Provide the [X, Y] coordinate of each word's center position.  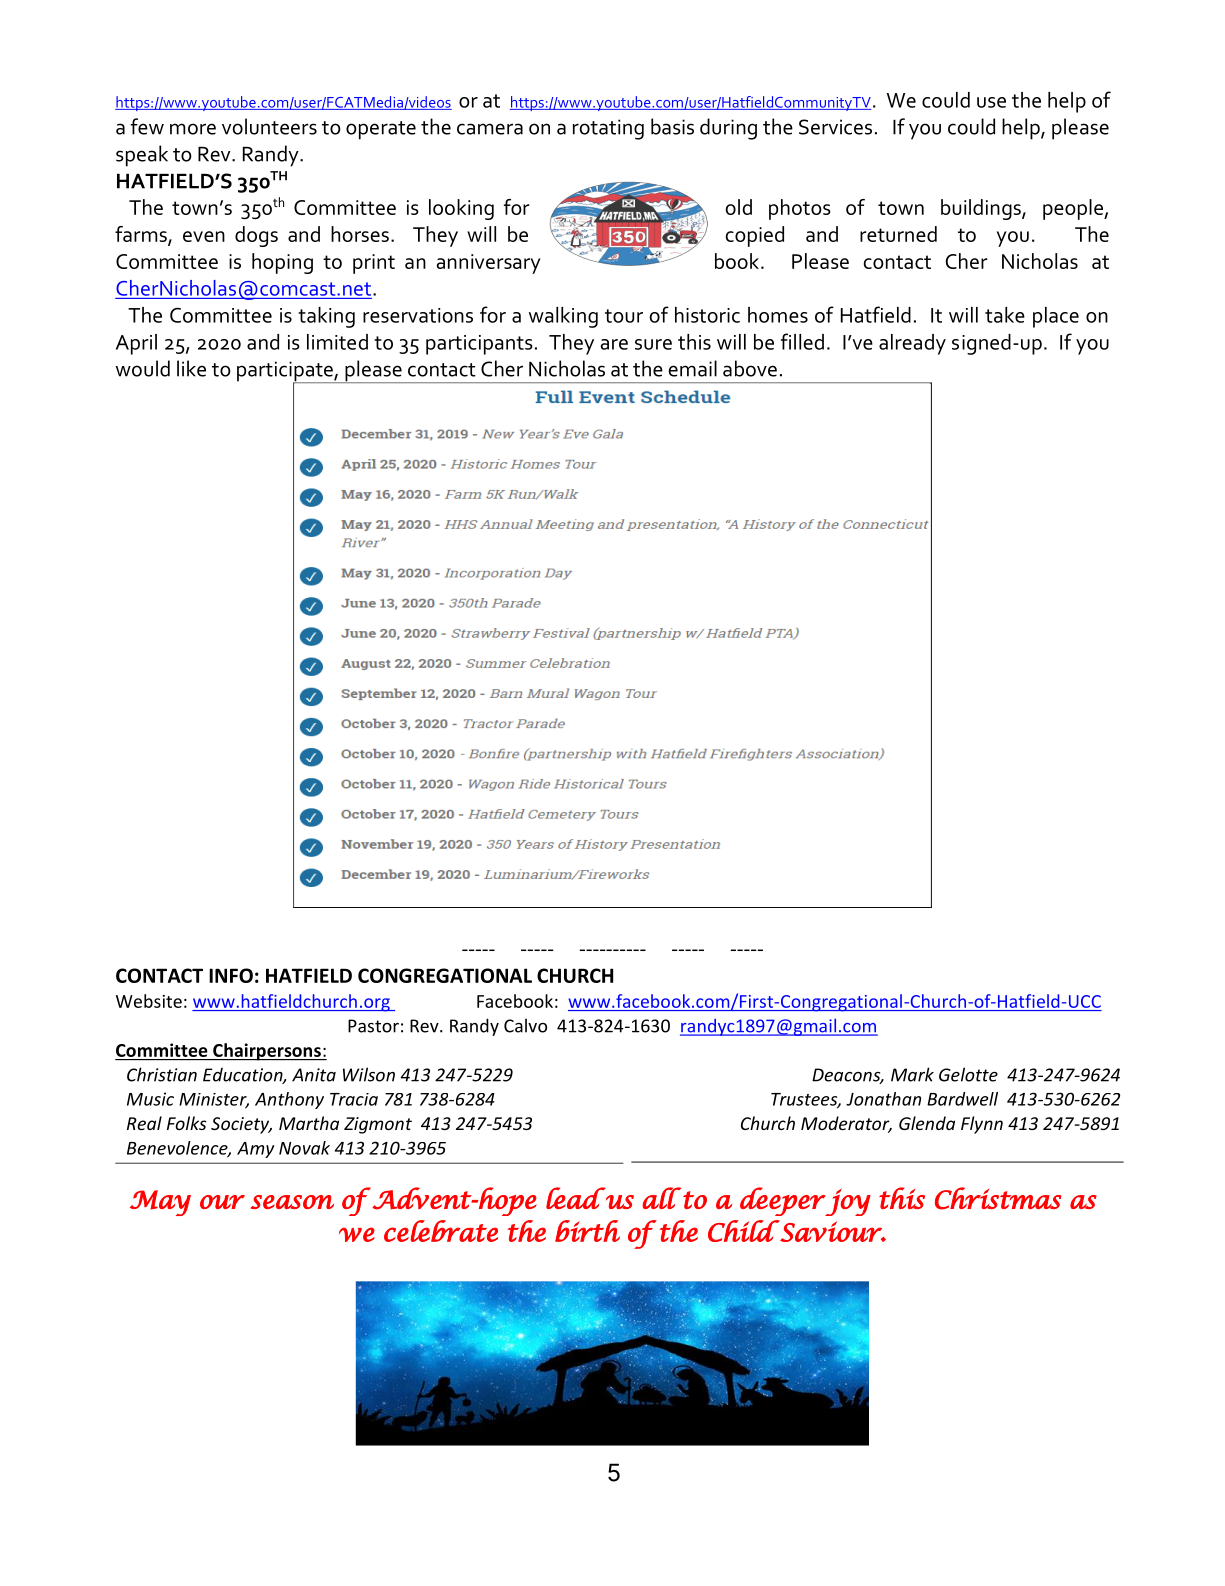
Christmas [998, 1198]
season [292, 1202]
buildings [982, 209]
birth [587, 1231]
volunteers [269, 126]
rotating [608, 129]
